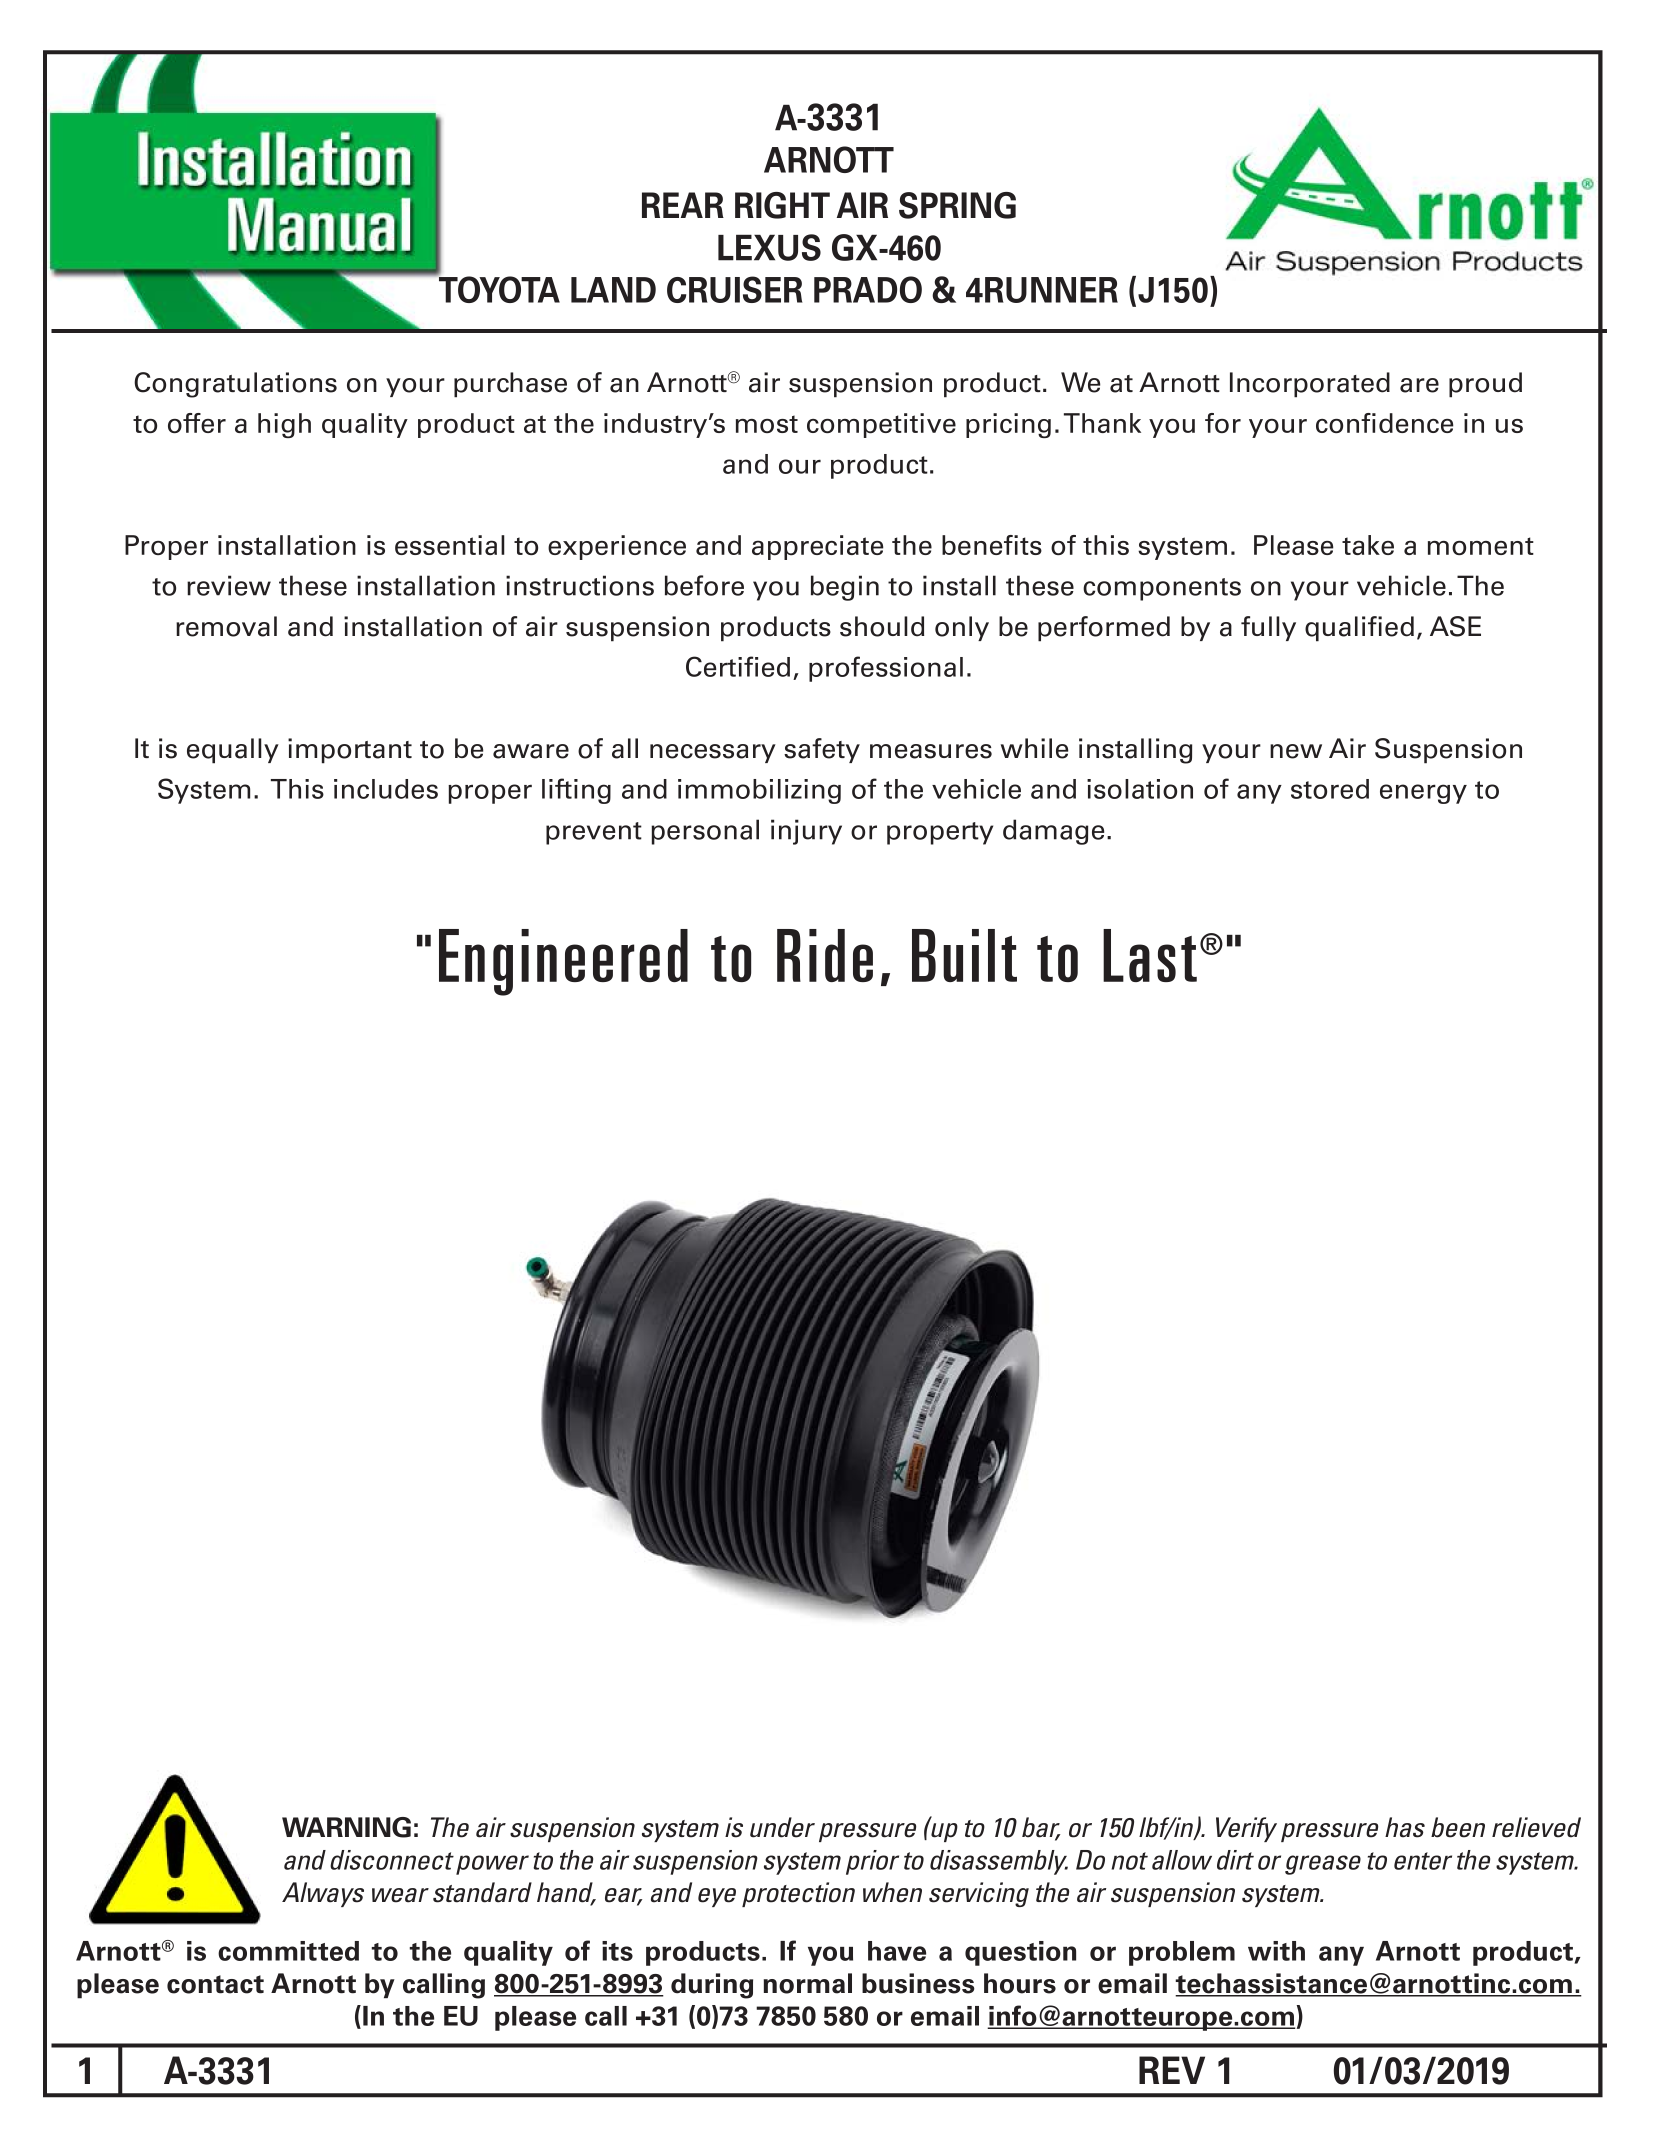 This document has height=2146, width=1658. I want to click on been, so click(1458, 1827).
